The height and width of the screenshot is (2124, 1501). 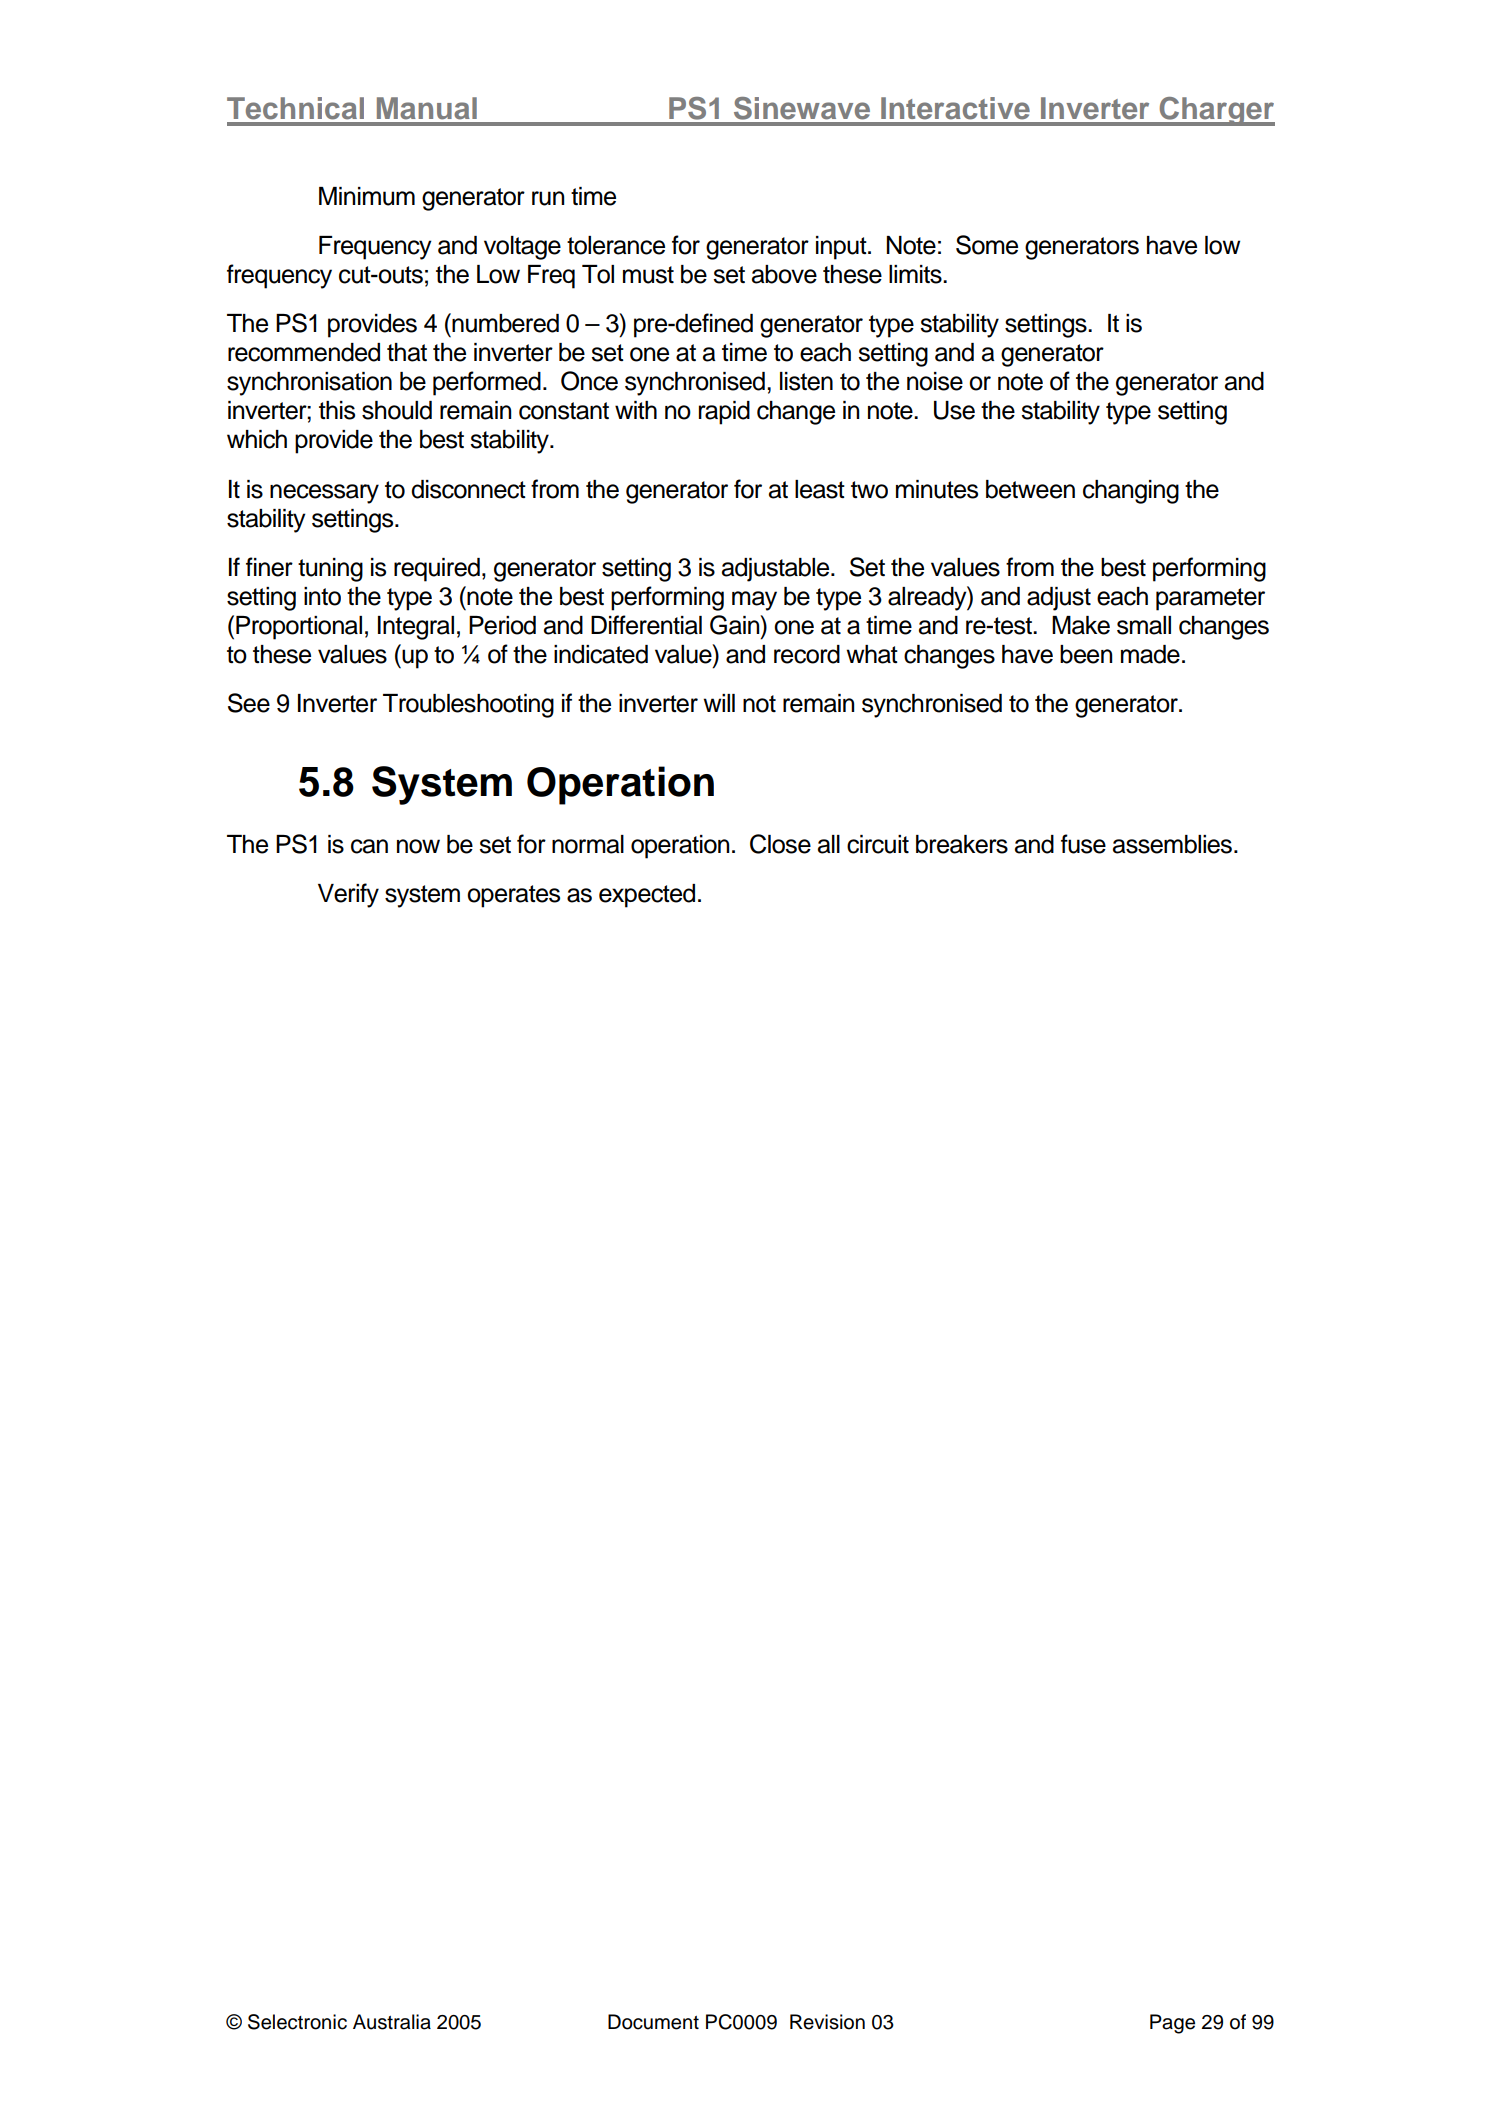 I want to click on Minimum, so click(x=367, y=196).
